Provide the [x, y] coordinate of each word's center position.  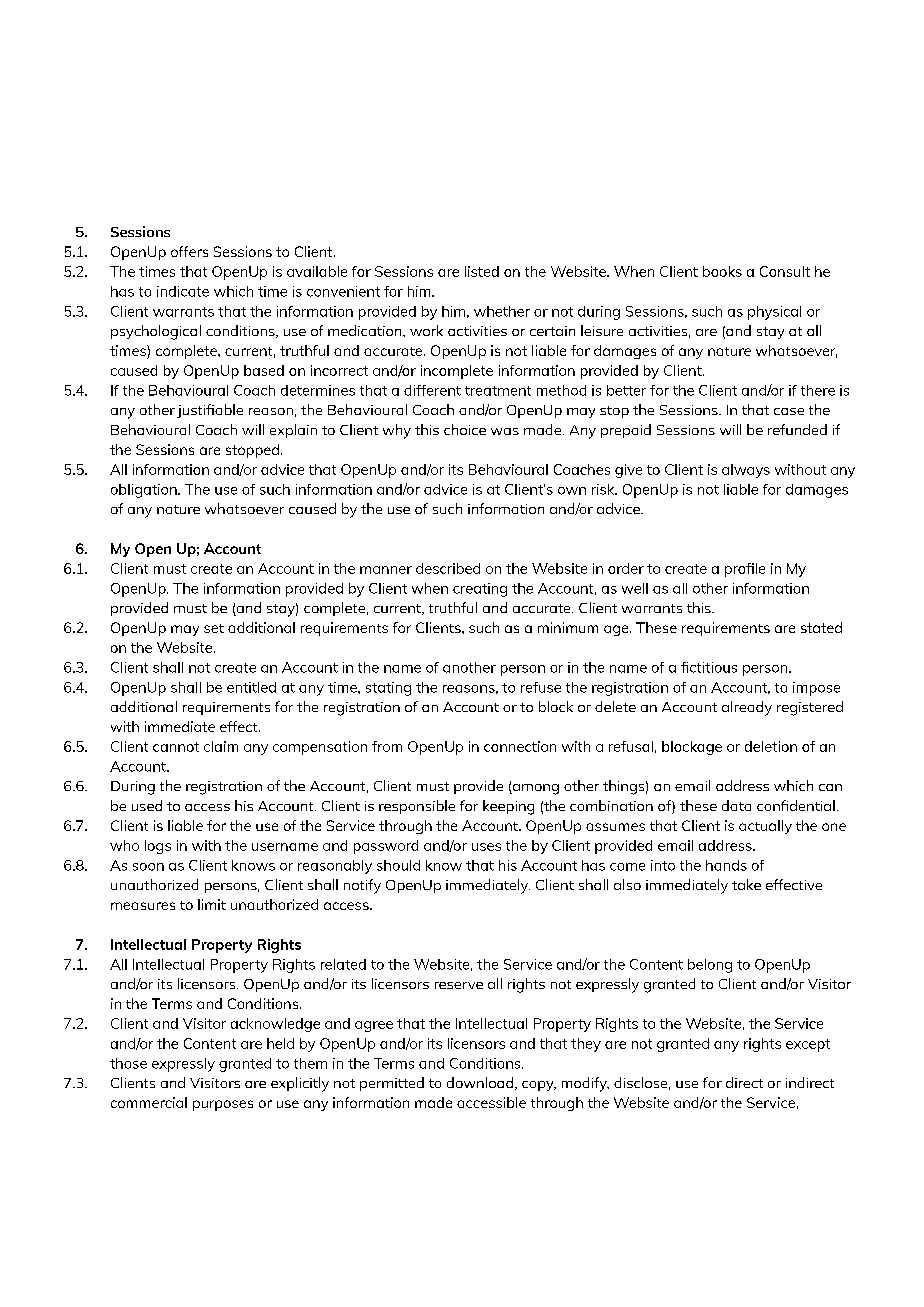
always [746, 471]
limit [212, 904]
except [808, 1045]
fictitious [709, 667]
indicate [183, 291]
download [481, 1083]
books [722, 271]
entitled [251, 687]
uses [486, 847]
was [505, 431]
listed [482, 271]
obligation [145, 491]
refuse [541, 687]
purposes [223, 1105]
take [746, 884]
